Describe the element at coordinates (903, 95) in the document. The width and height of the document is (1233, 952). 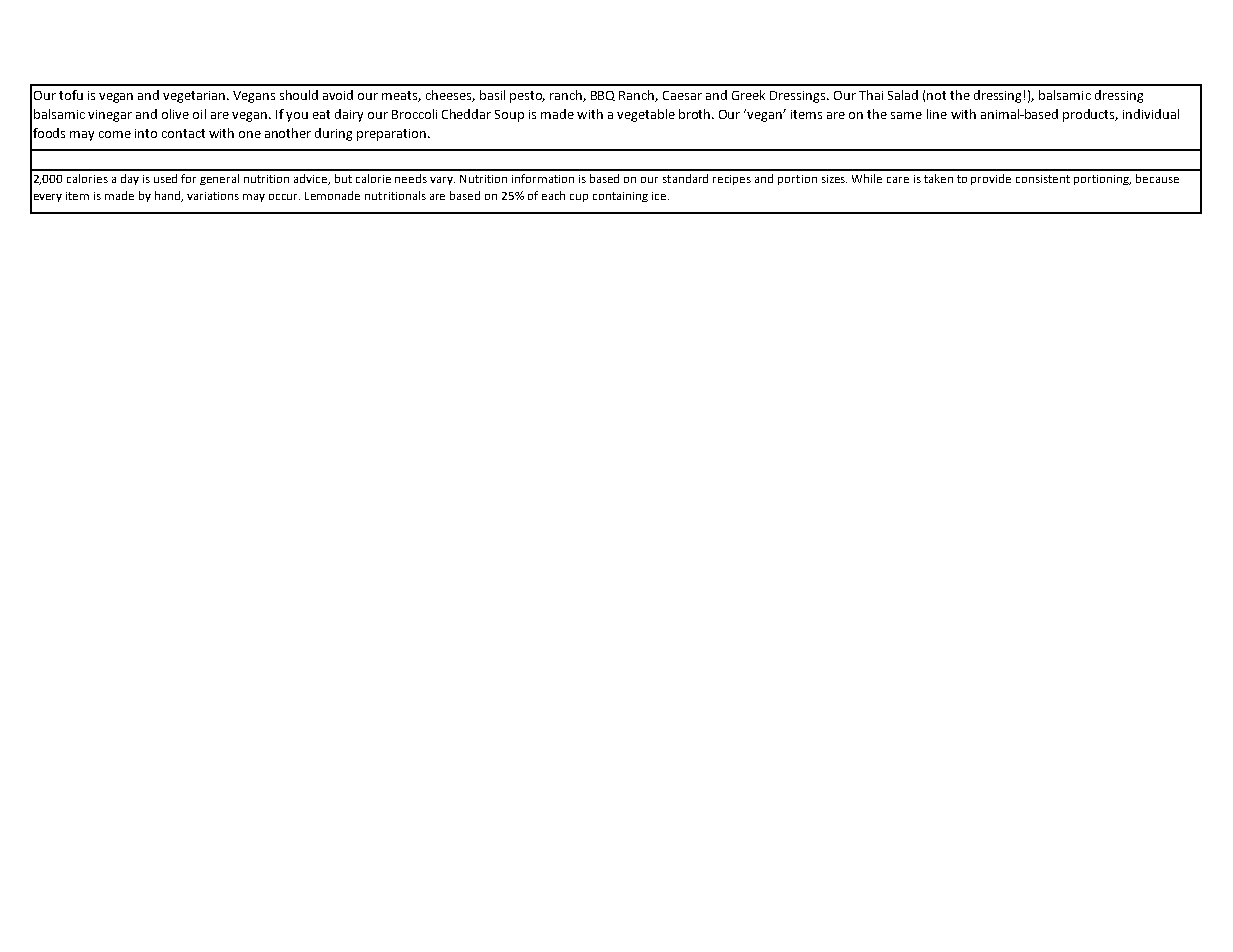
I see `Salad` at that location.
